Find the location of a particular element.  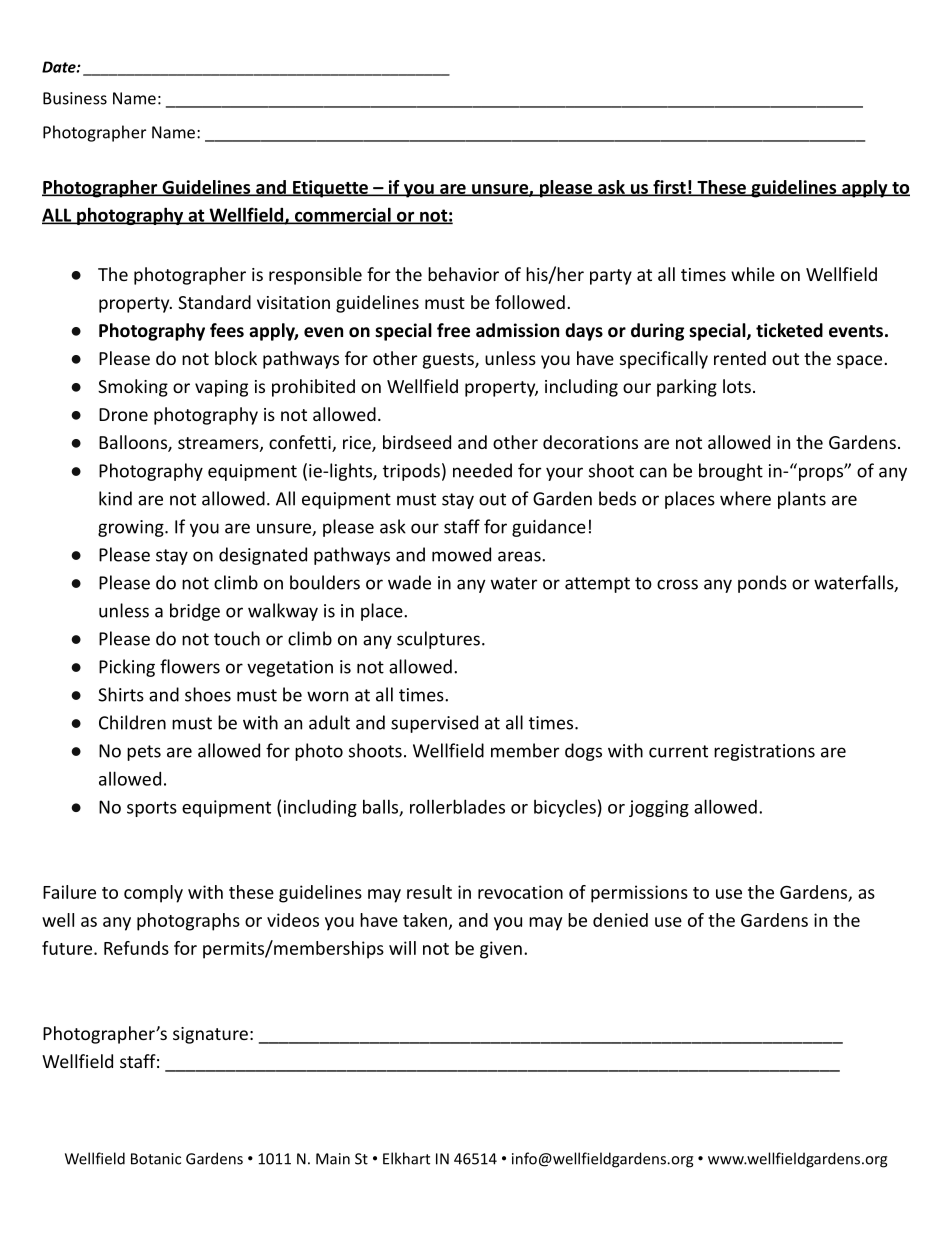

Botanic is located at coordinates (156, 1159).
